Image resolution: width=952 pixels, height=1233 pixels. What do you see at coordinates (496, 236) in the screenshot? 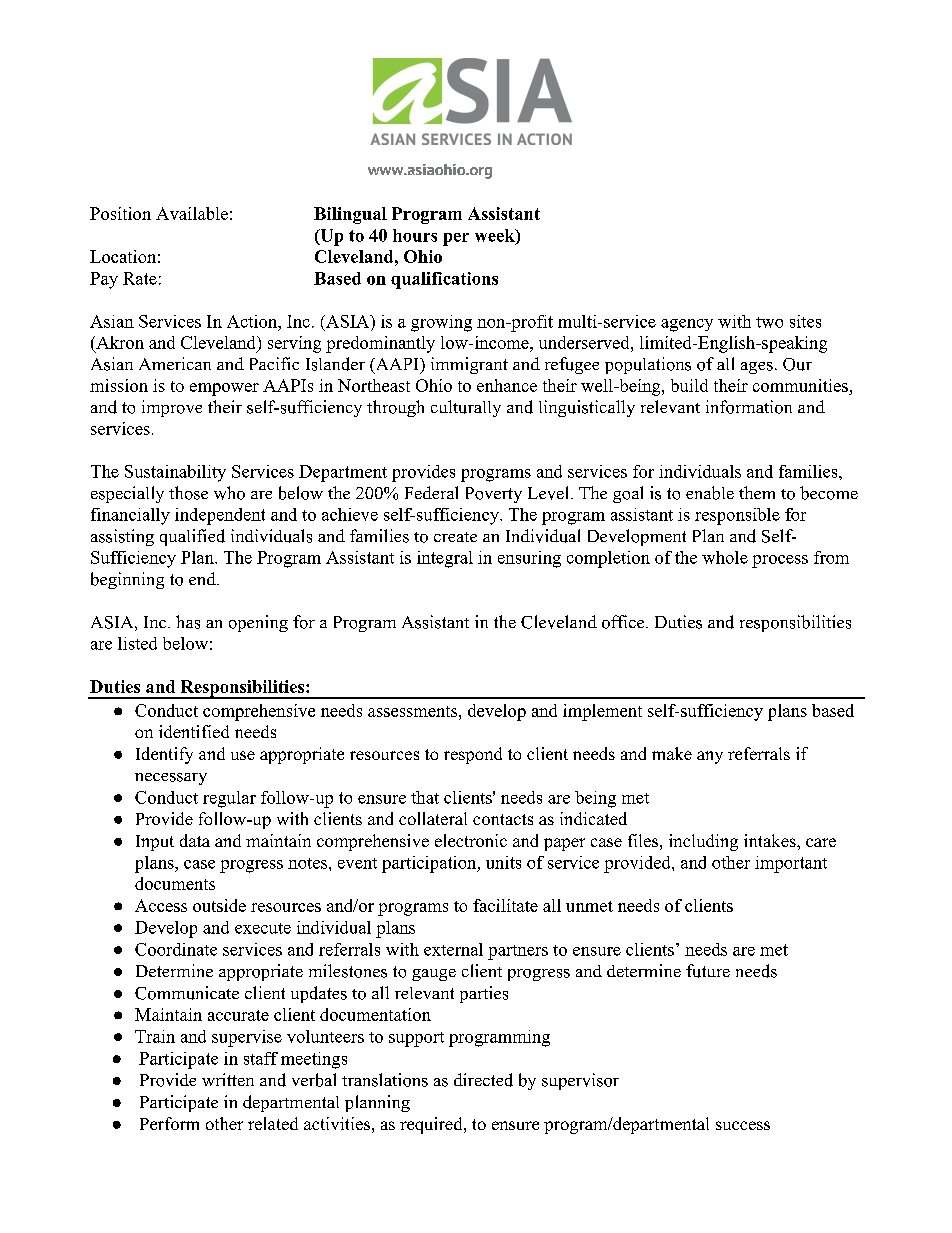
I see `week` at bounding box center [496, 236].
